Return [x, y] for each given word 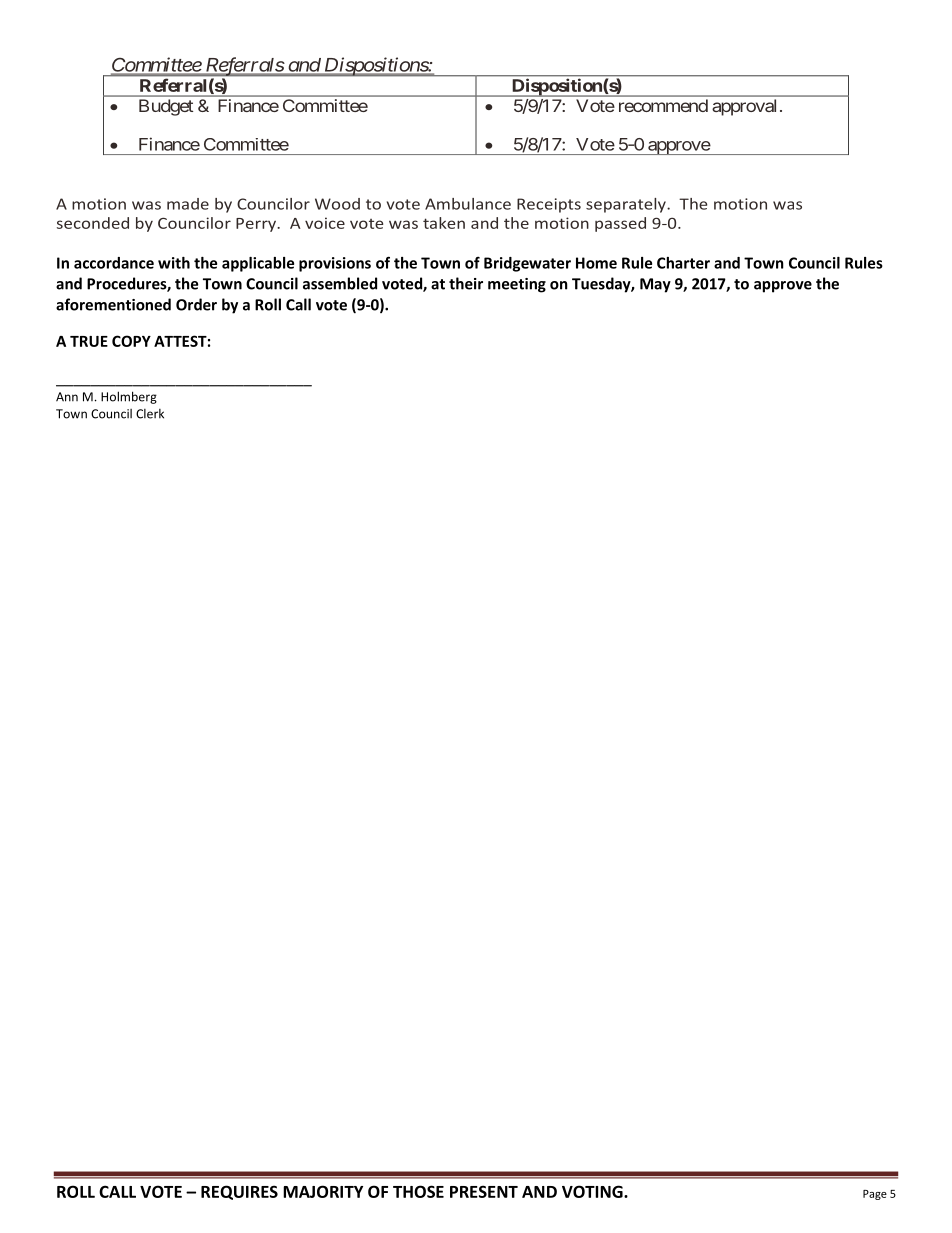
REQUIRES [239, 1192]
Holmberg [129, 397]
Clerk [150, 414]
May [655, 285]
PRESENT [484, 1191]
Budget [166, 107]
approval [744, 107]
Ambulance [468, 204]
